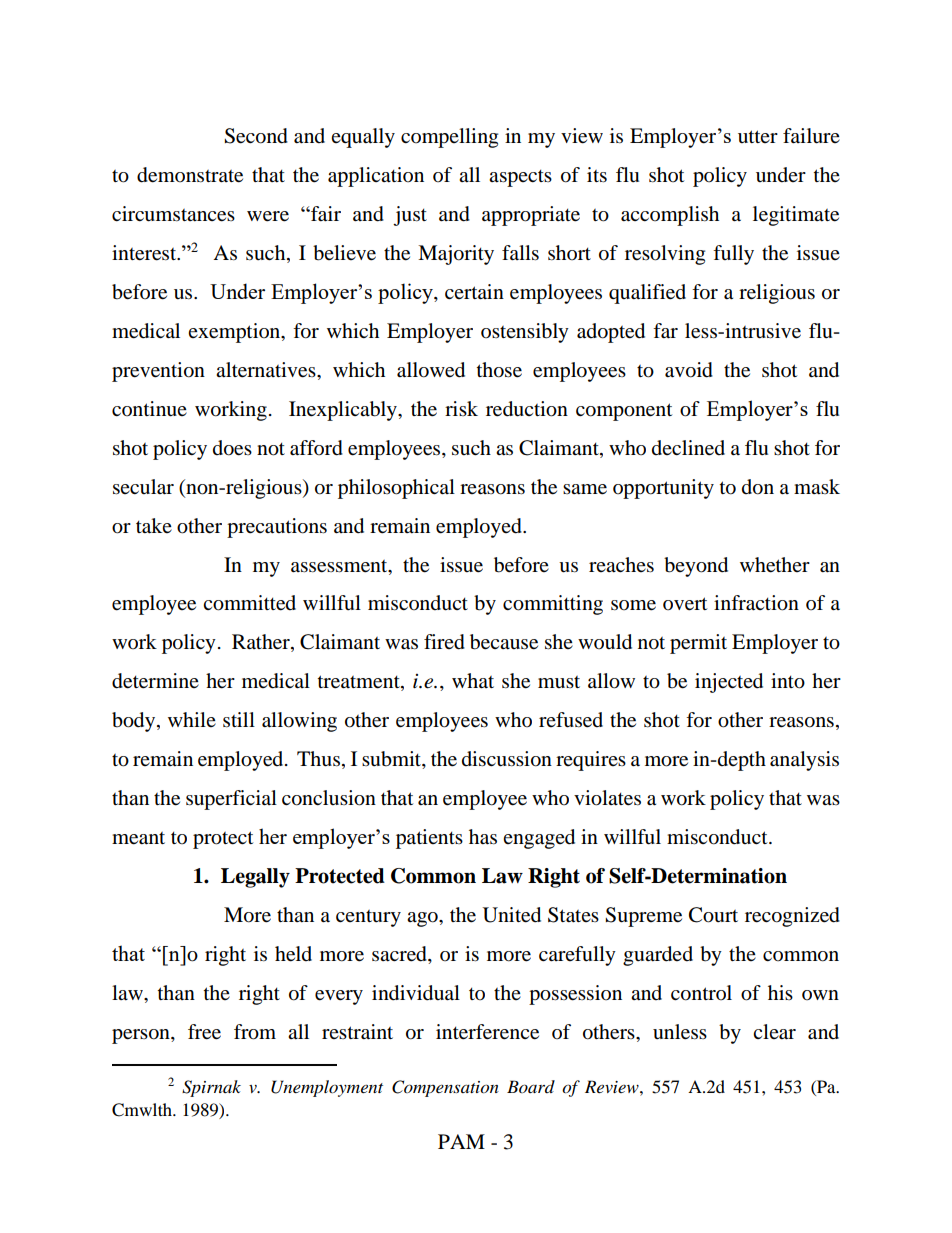 The width and height of the document is (952, 1233). What do you see at coordinates (190, 175) in the document?
I see `demonstrate` at bounding box center [190, 175].
